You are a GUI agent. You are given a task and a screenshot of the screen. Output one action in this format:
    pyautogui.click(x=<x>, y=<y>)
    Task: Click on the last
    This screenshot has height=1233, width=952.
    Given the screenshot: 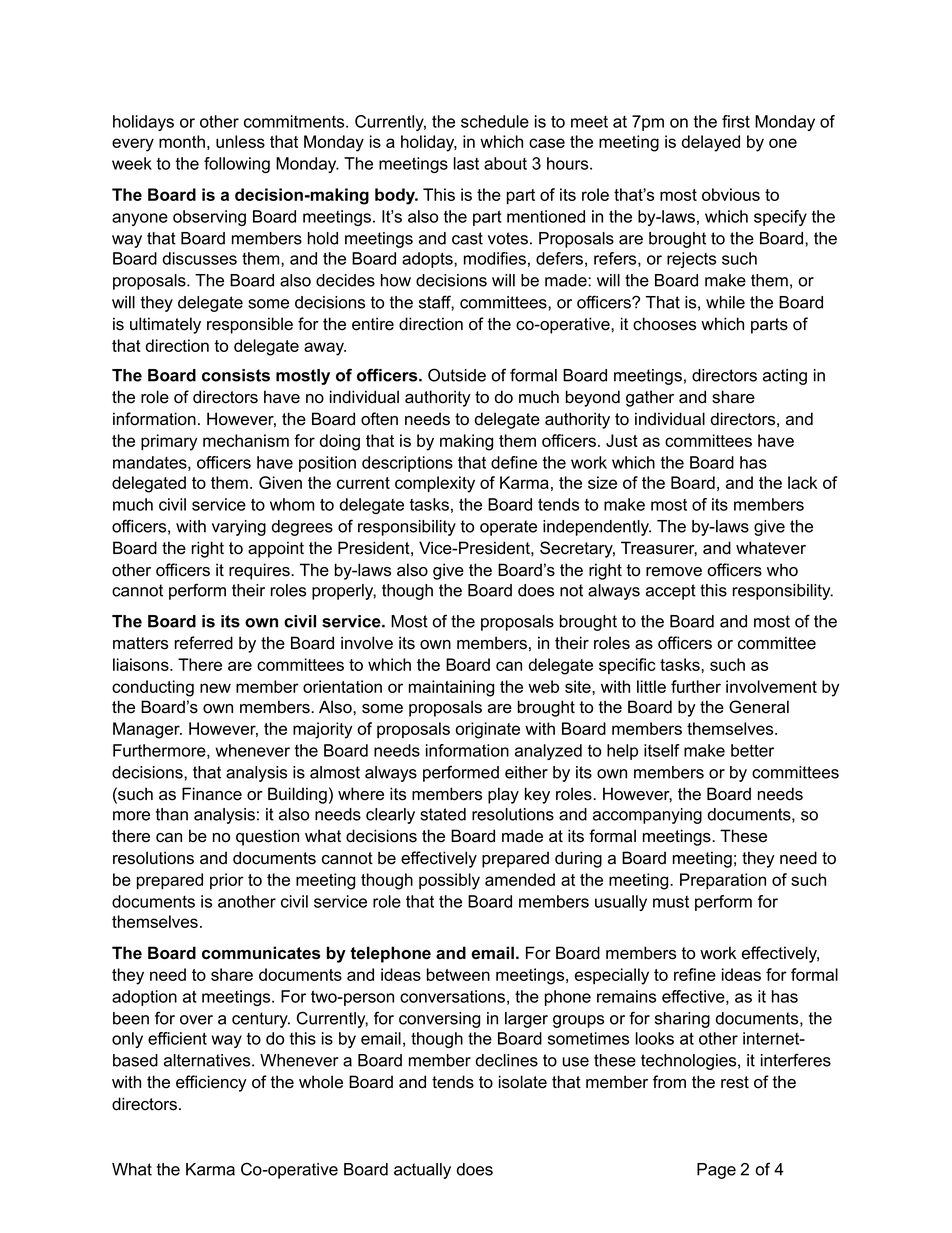 What is the action you would take?
    pyautogui.click(x=466, y=163)
